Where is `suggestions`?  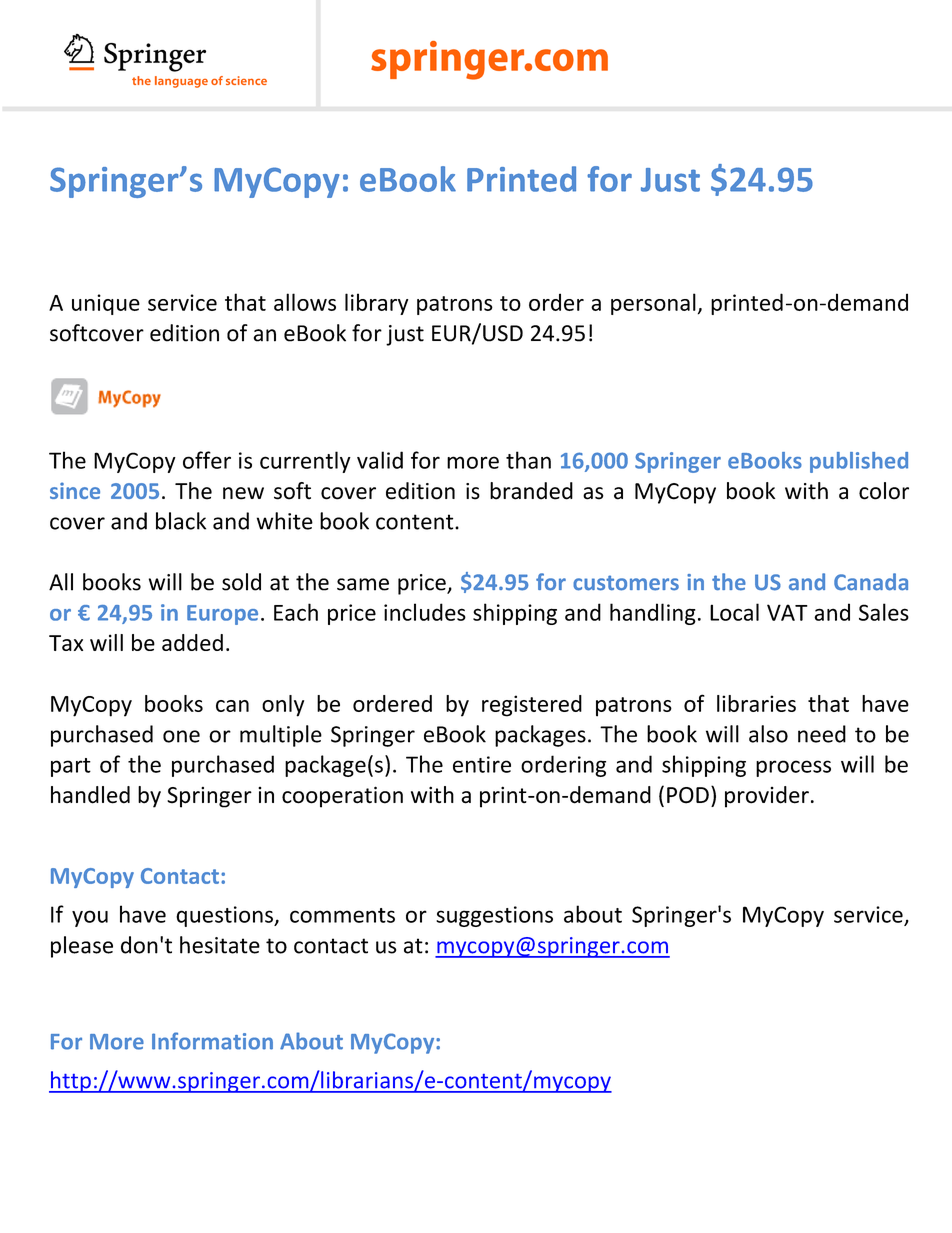
suggestions is located at coordinates (494, 916).
